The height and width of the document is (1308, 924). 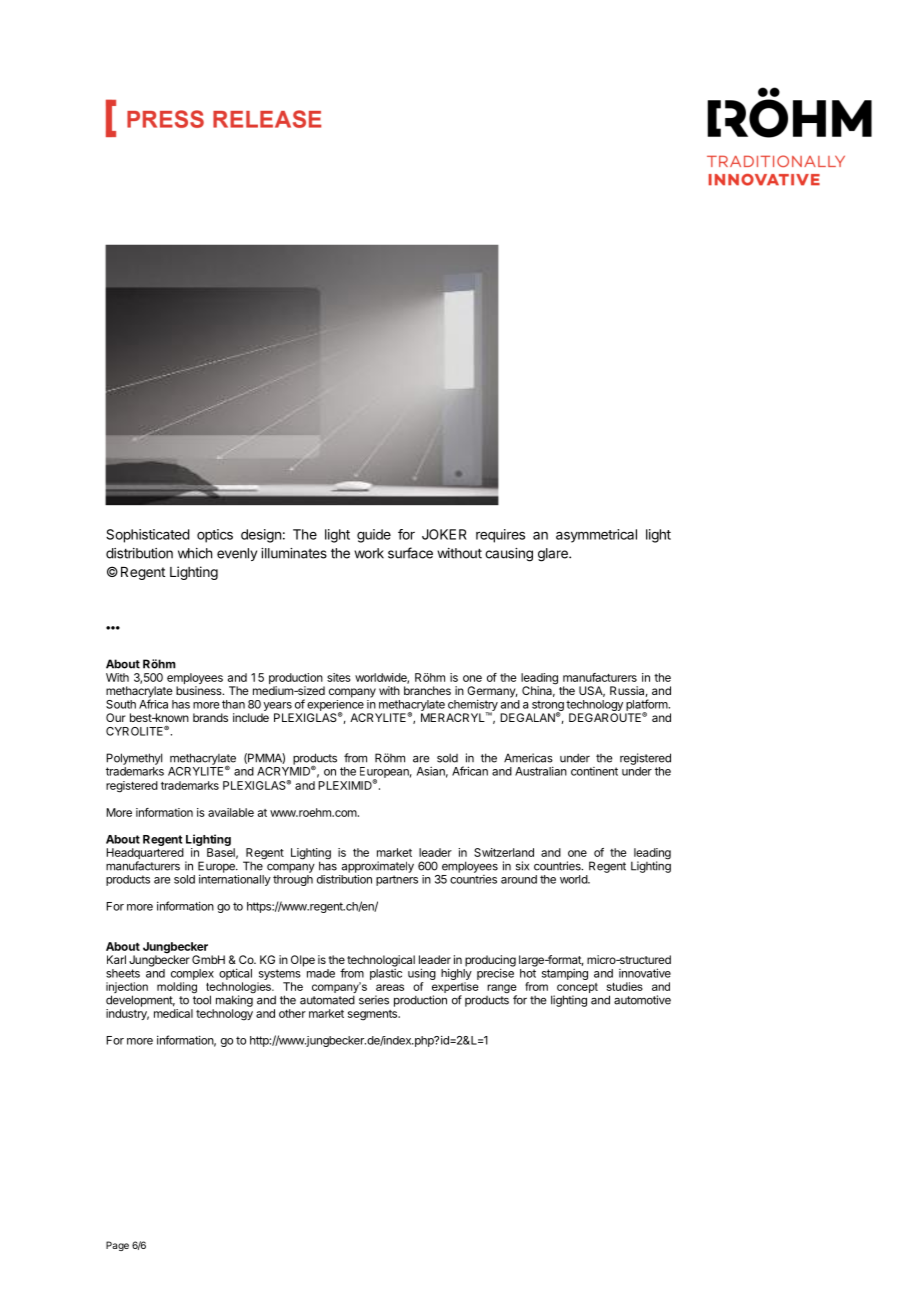 I want to click on medical, so click(x=173, y=1013).
